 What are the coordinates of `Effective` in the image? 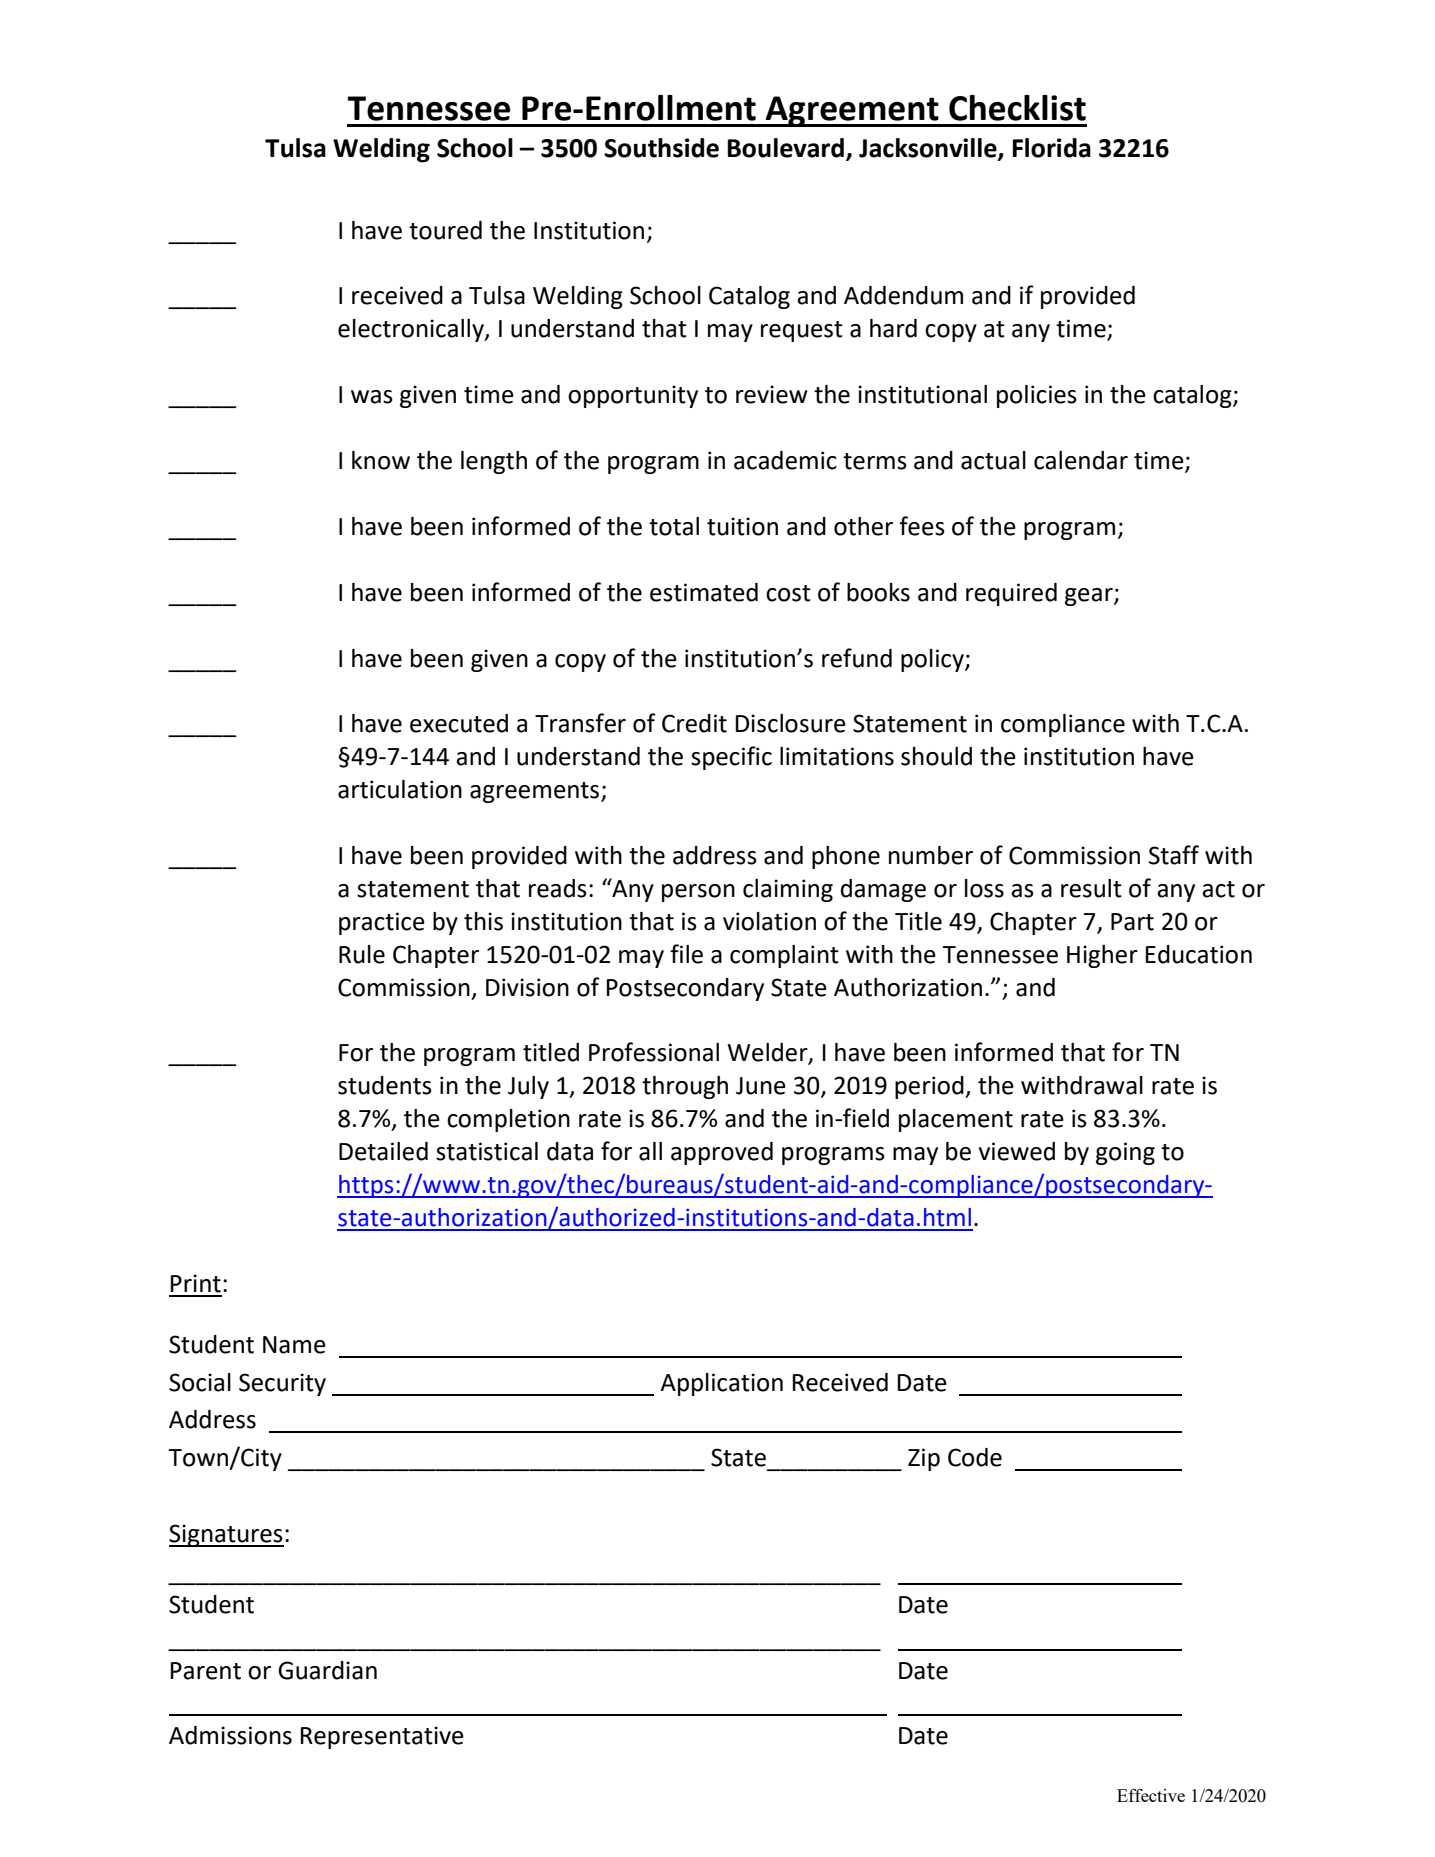 It's located at (1151, 1795).
